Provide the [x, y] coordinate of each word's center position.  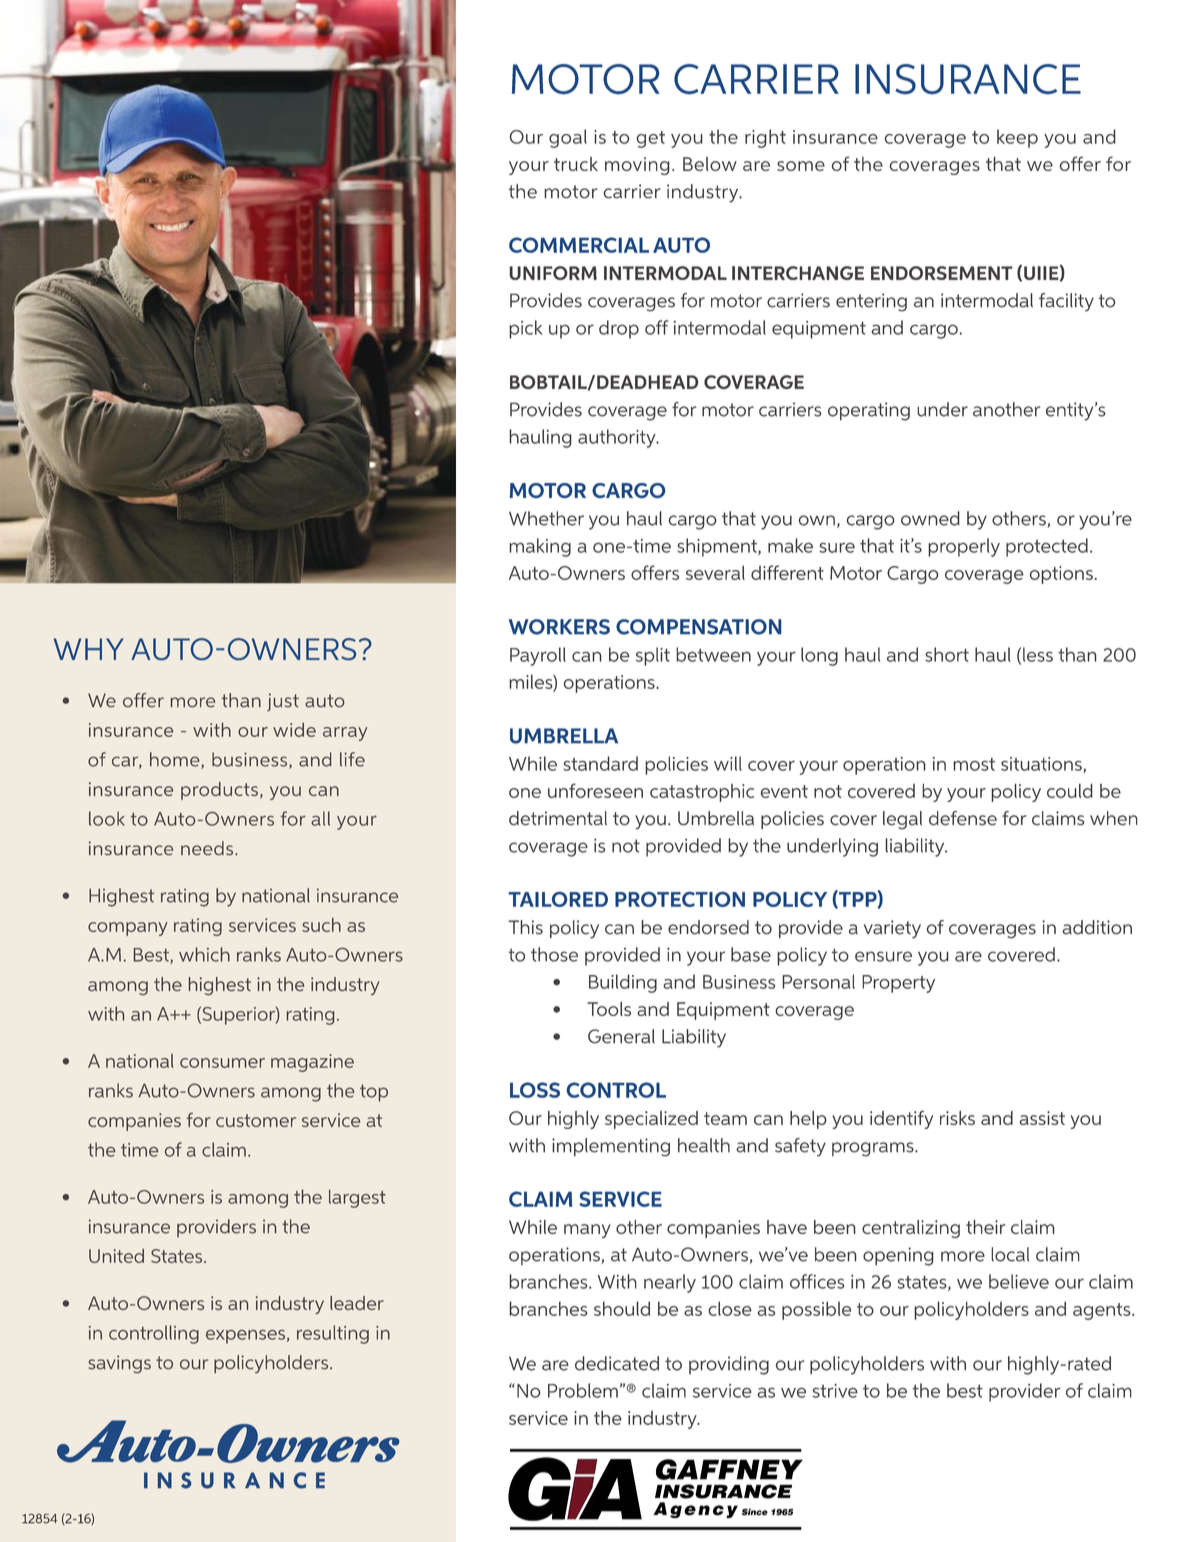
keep [1017, 138]
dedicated [617, 1363]
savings [119, 1364]
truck [576, 164]
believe [1019, 1281]
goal [568, 138]
